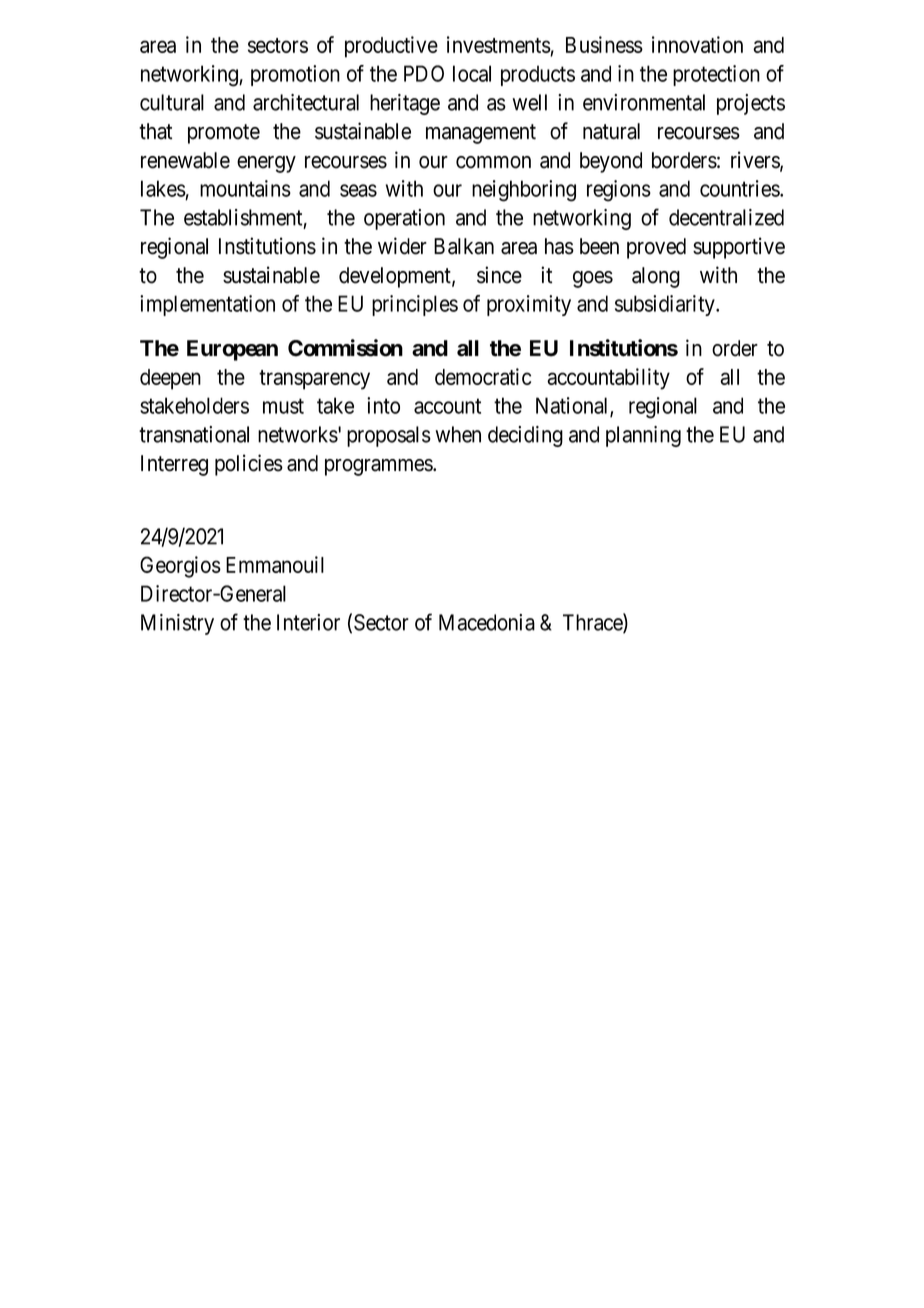 The width and height of the screenshot is (924, 1308). I want to click on local, so click(472, 73).
